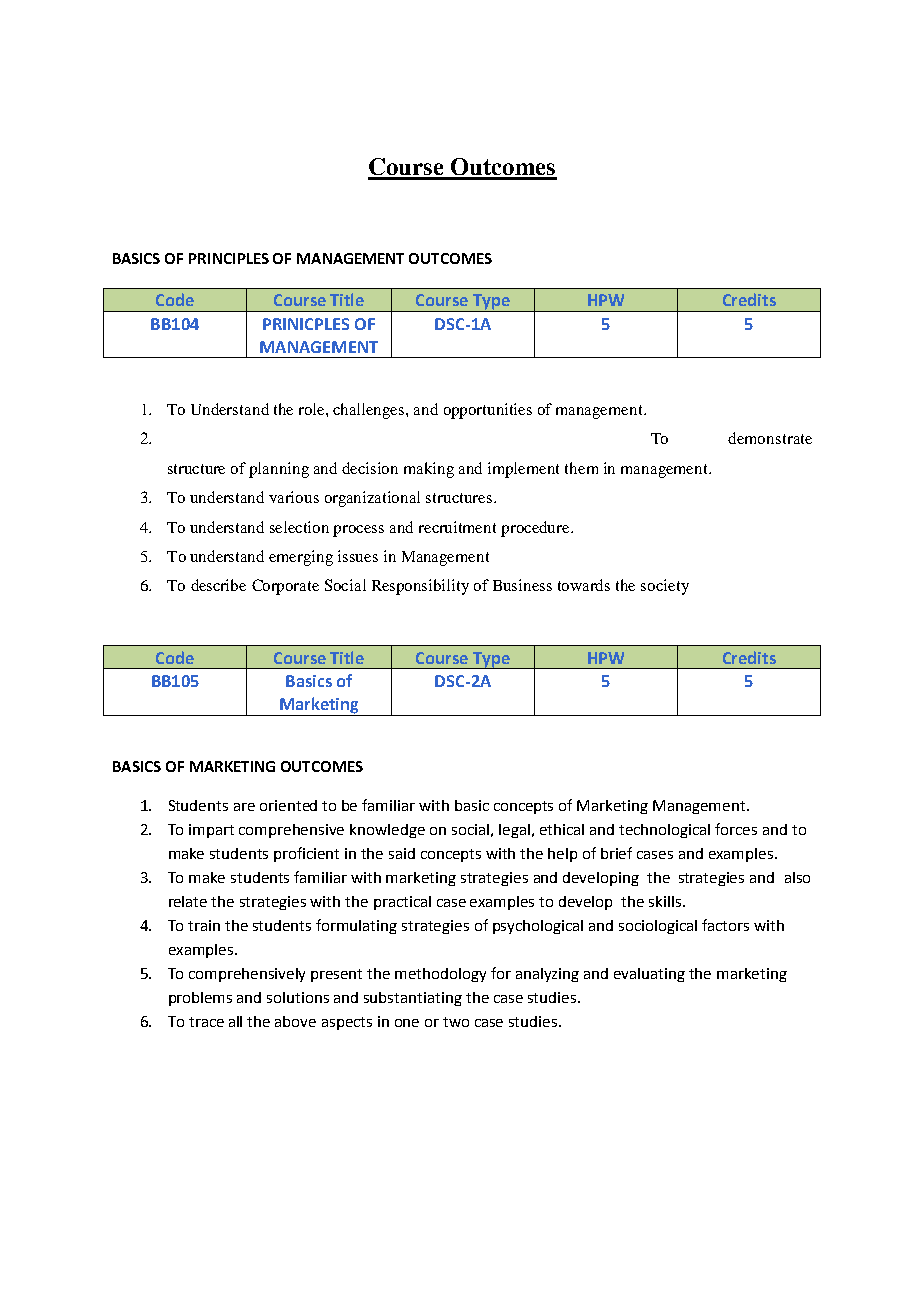 Image resolution: width=924 pixels, height=1308 pixels. I want to click on PRINCIPLES, so click(229, 258).
